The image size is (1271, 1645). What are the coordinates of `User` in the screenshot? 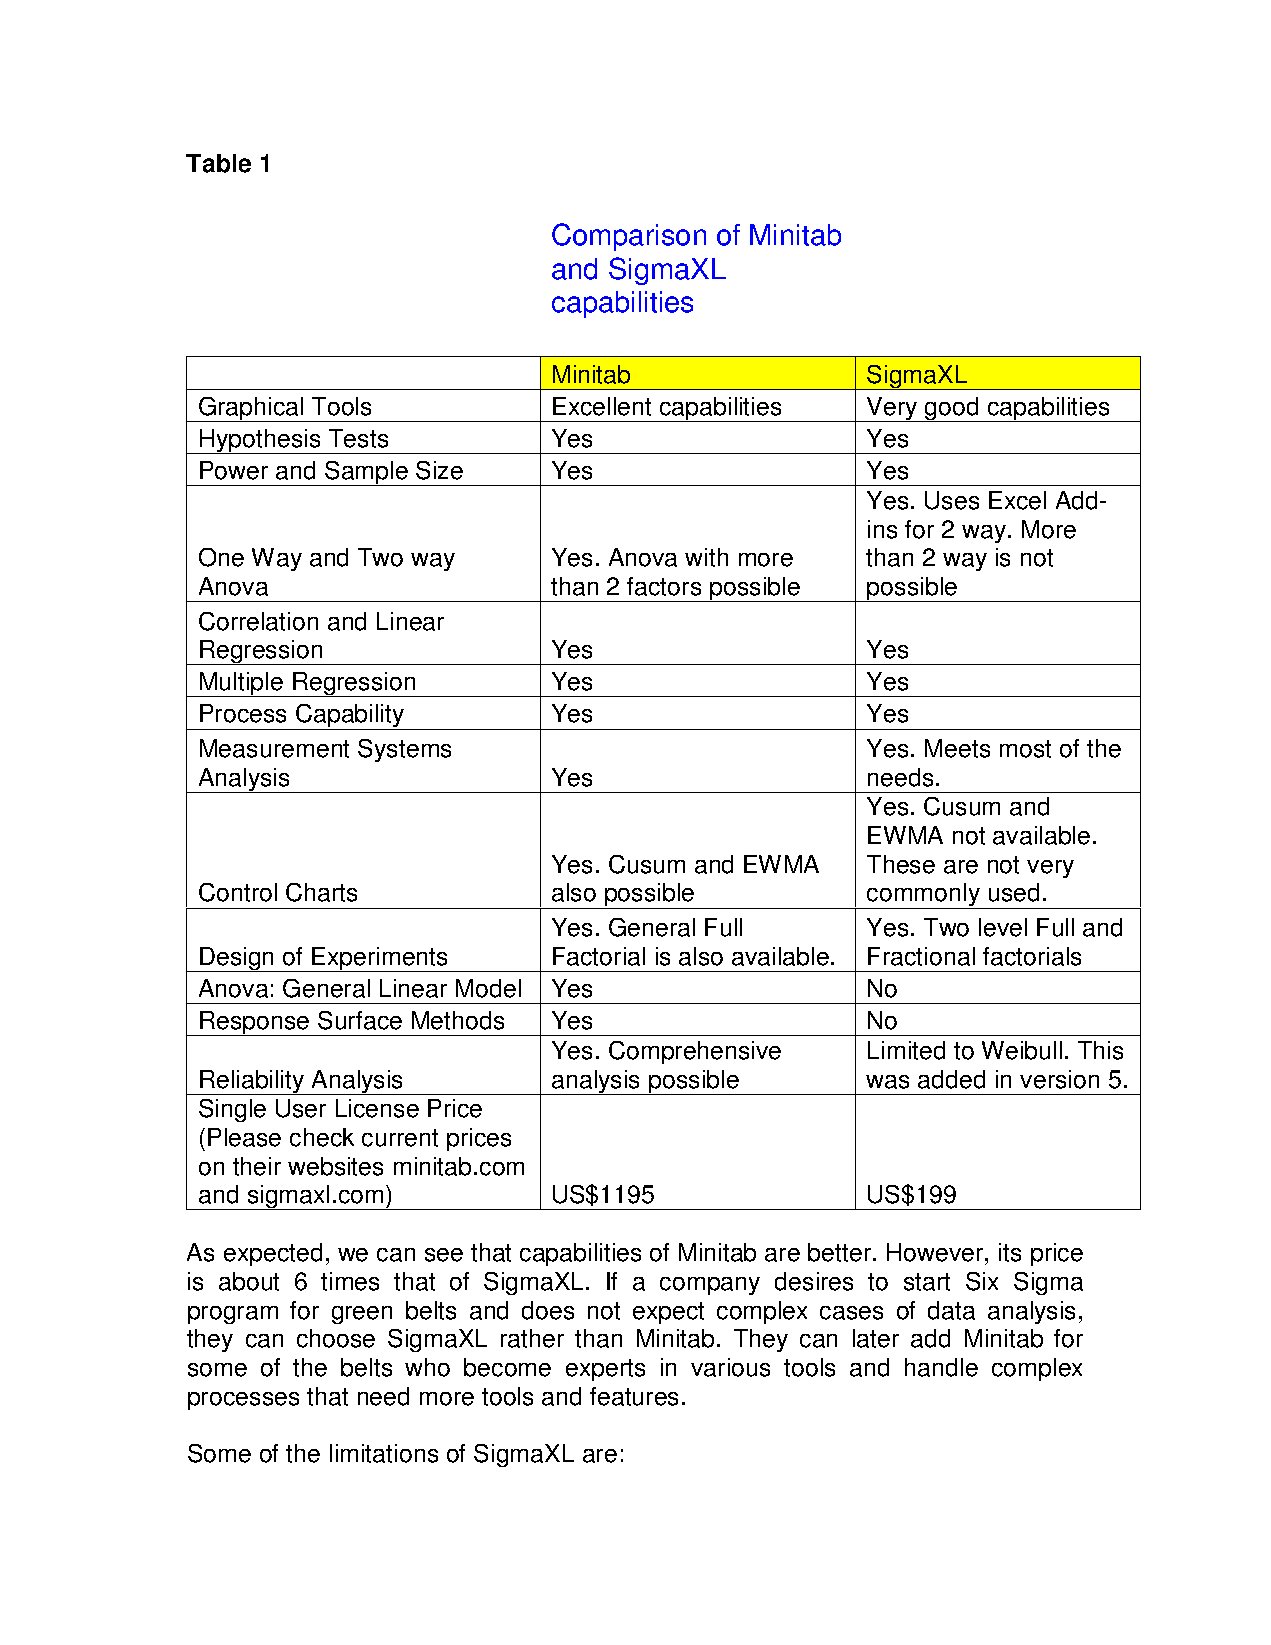 It's located at (301, 1108).
